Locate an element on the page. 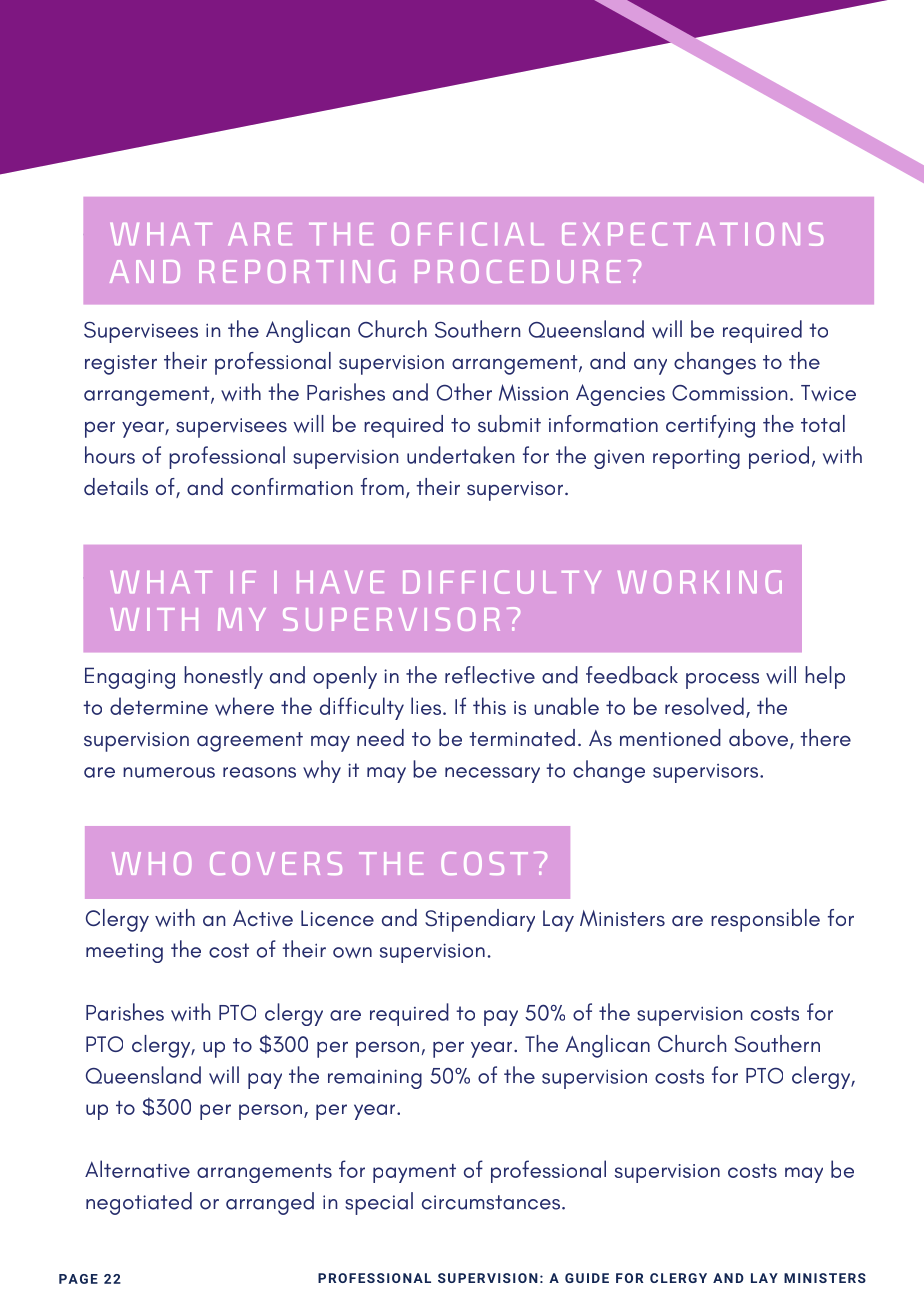 The height and width of the image is (1308, 924). EXPECTATIONS is located at coordinates (692, 234).
